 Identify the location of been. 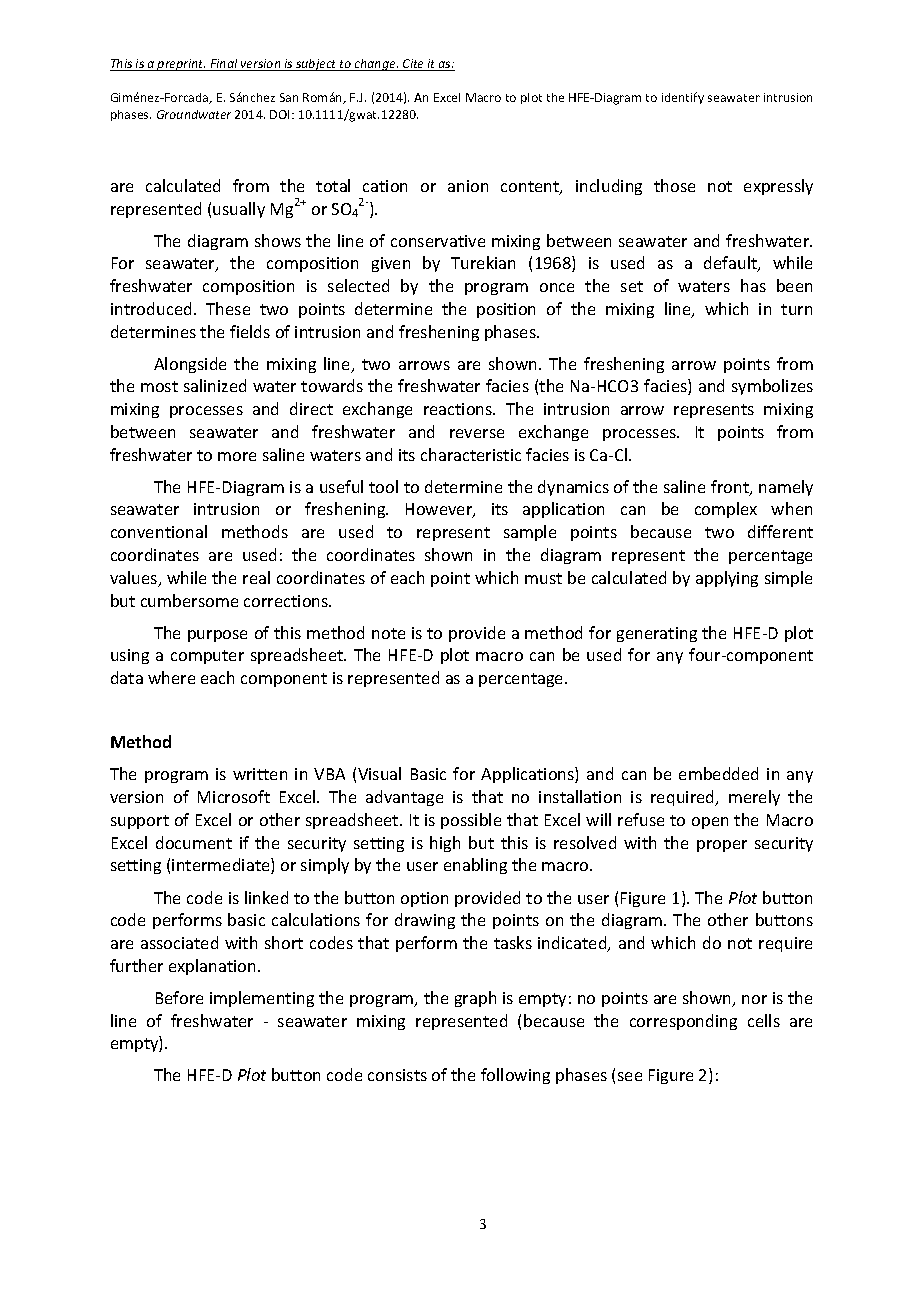
(794, 285).
